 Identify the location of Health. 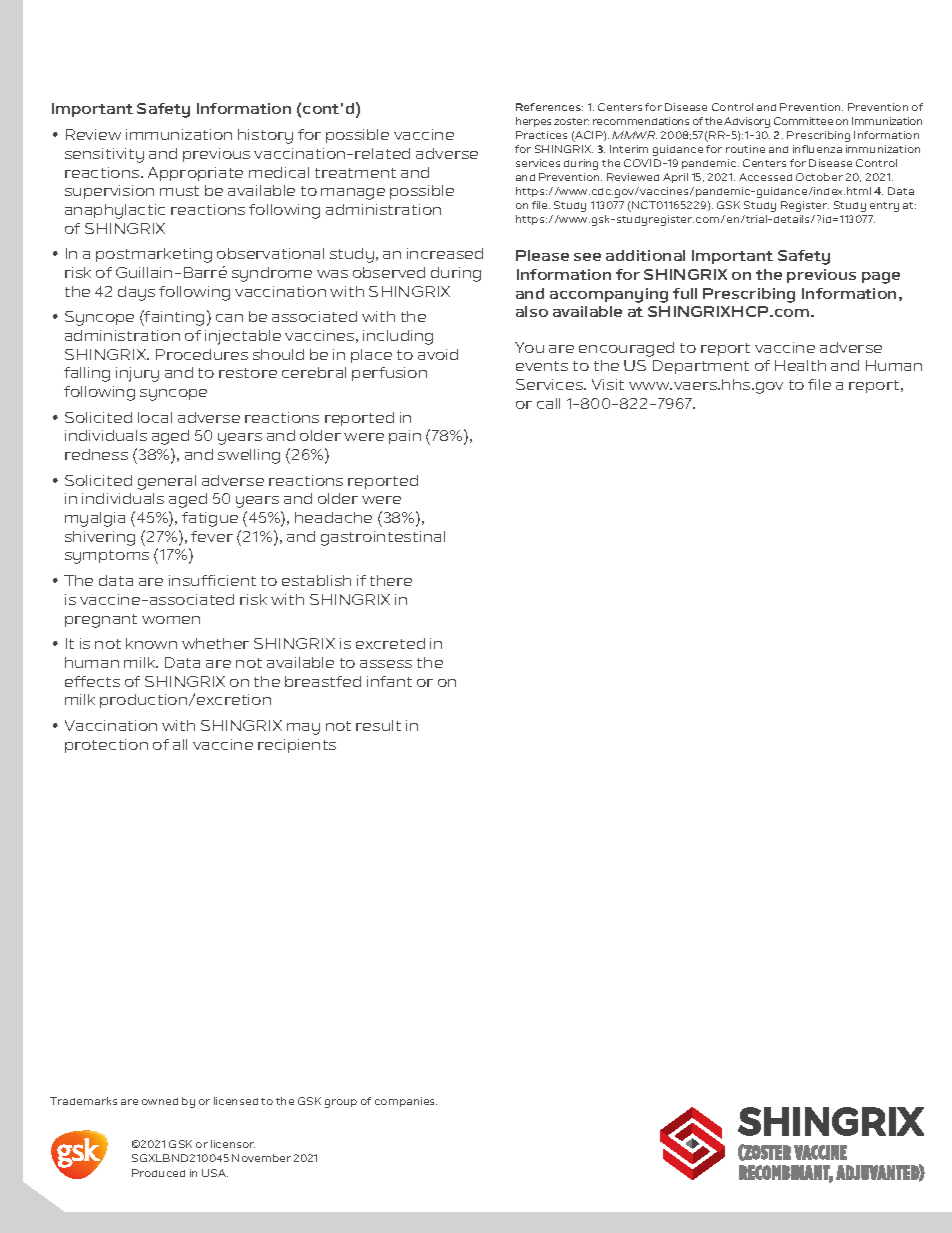
(800, 365).
